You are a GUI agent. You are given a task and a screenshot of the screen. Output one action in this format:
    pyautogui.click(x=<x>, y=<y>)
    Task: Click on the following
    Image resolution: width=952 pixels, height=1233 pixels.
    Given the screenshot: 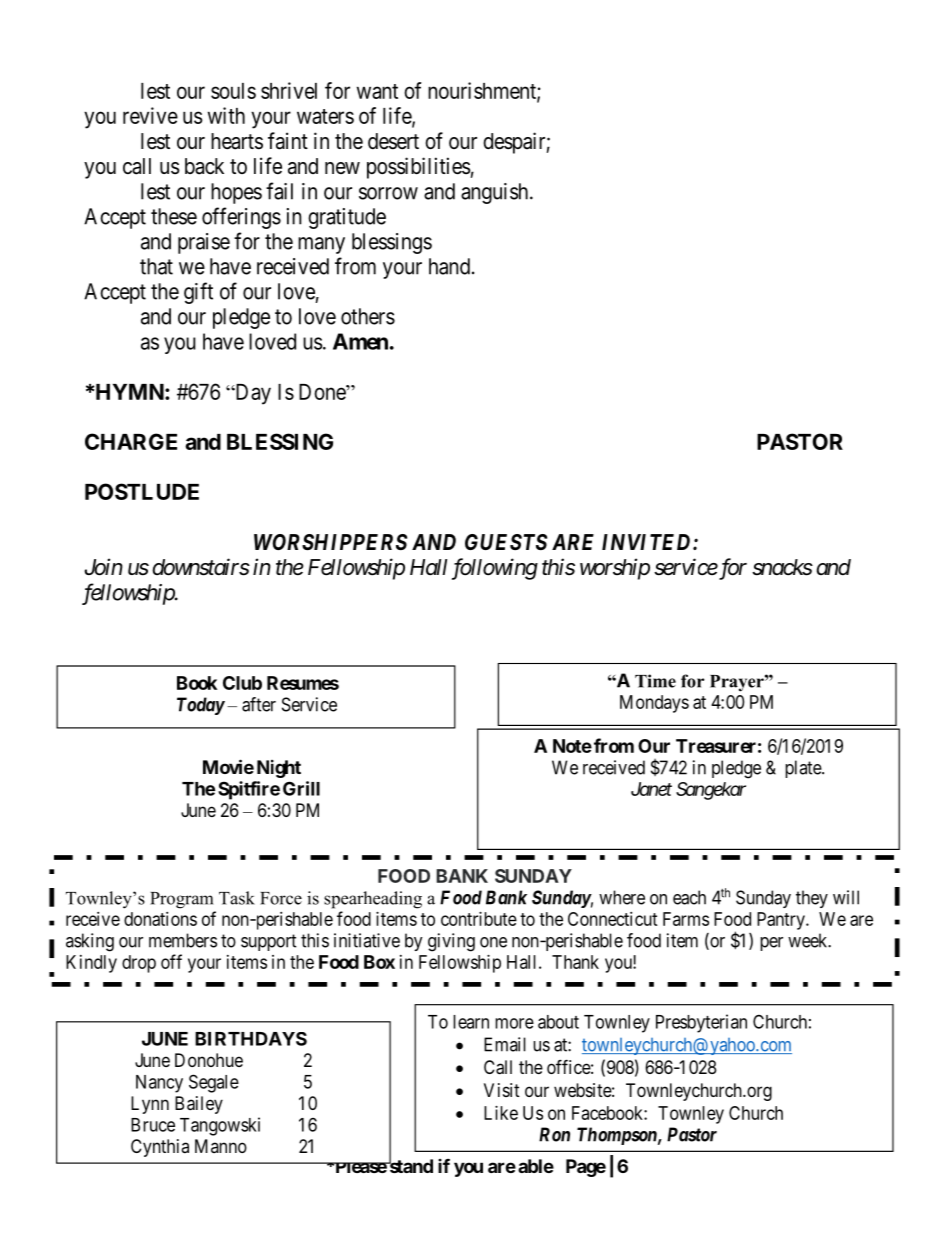 What is the action you would take?
    pyautogui.click(x=495, y=569)
